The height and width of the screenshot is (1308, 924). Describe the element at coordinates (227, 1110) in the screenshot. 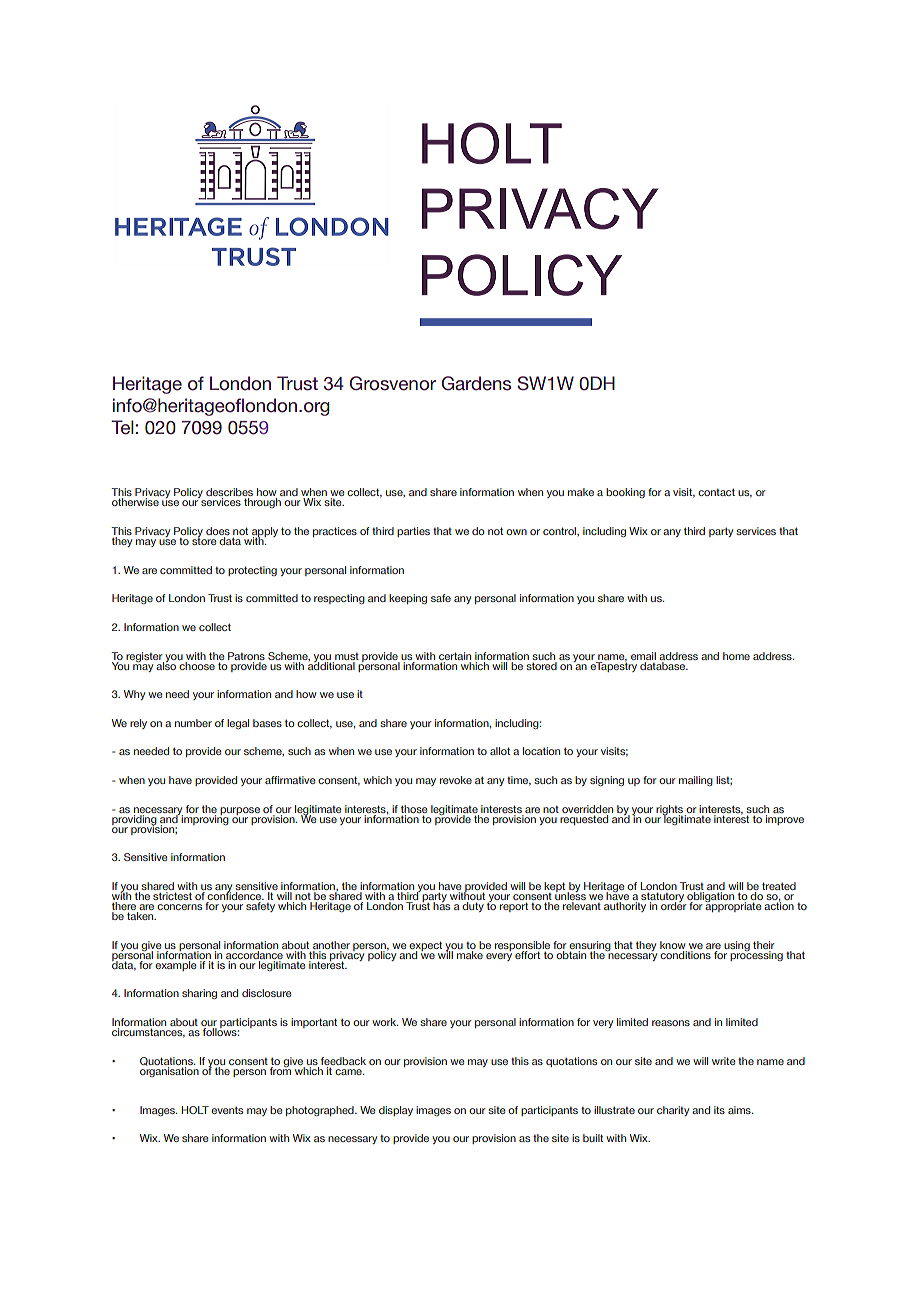

I see `events` at that location.
